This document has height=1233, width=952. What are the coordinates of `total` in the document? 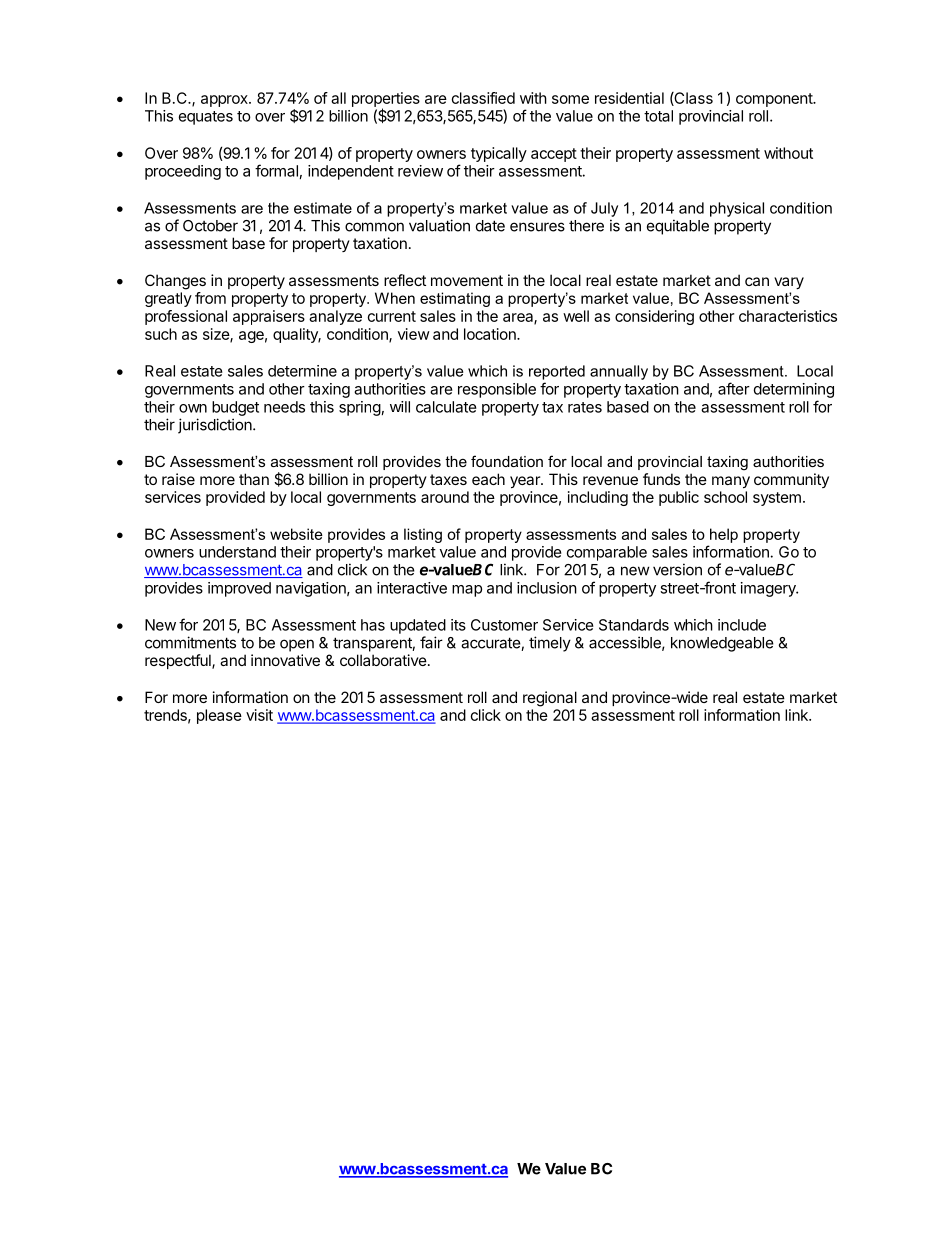 It's located at (658, 116).
